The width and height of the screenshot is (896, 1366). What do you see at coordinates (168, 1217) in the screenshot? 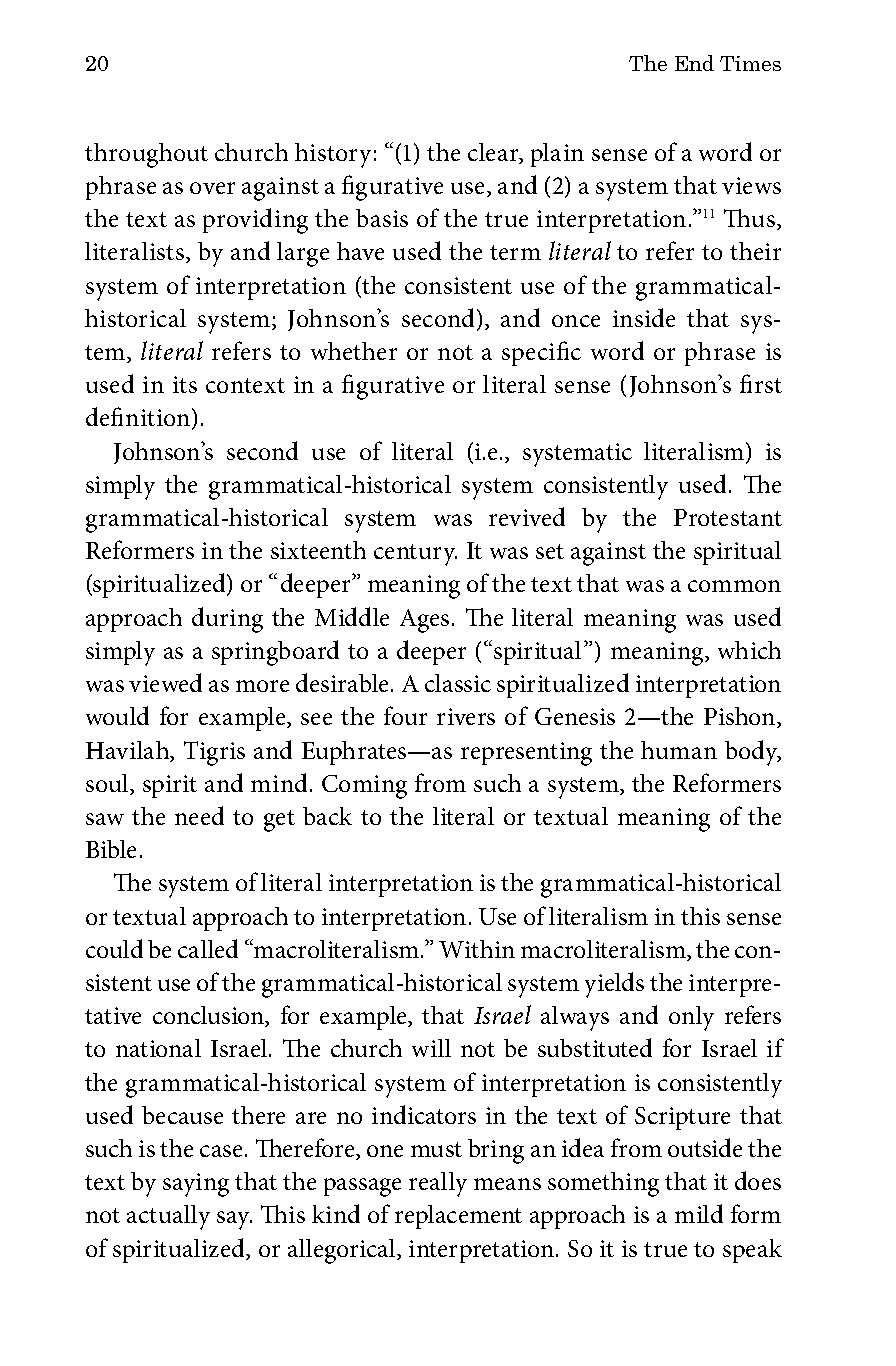
I see `actually` at bounding box center [168, 1217].
